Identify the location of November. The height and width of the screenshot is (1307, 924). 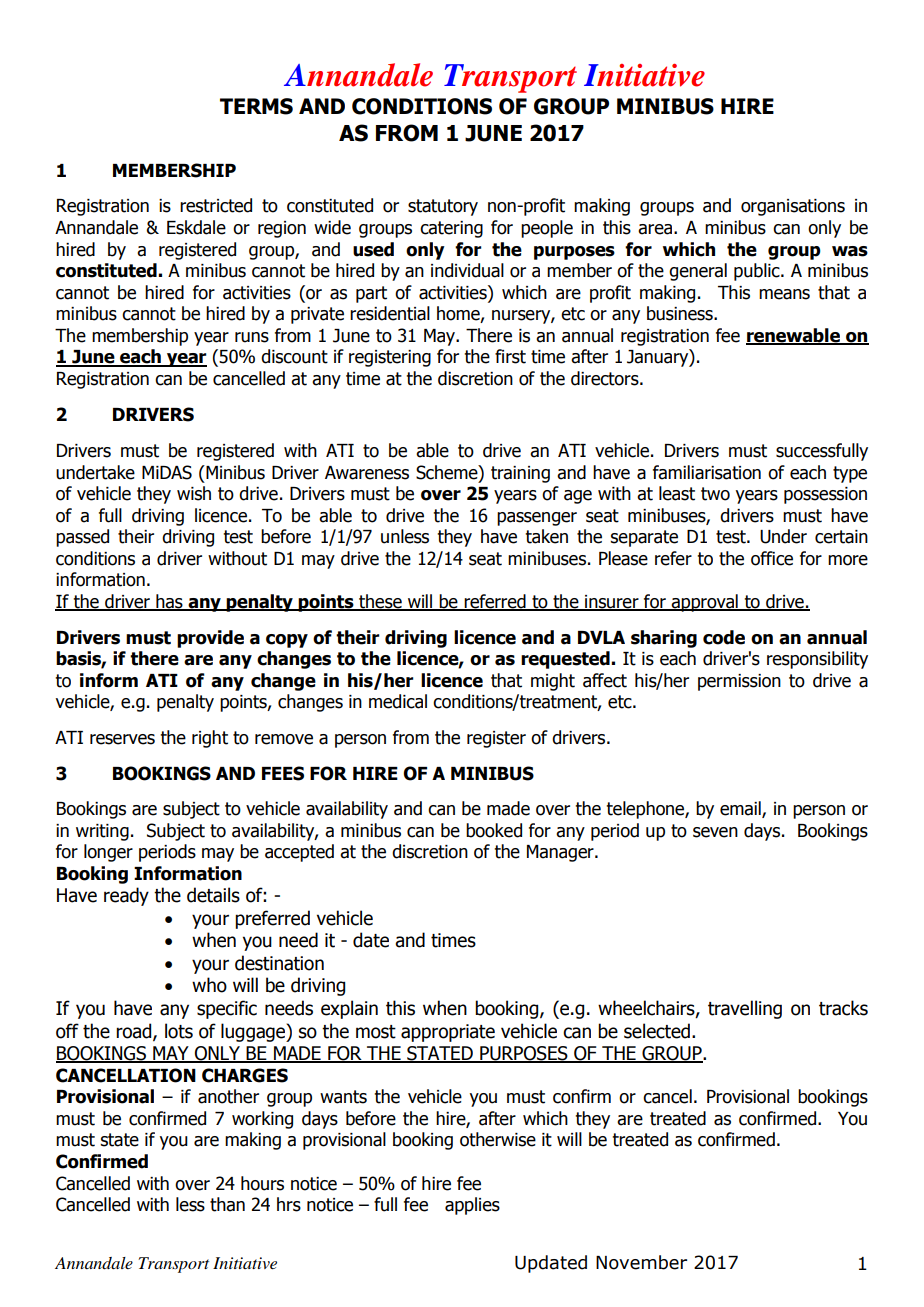
(641, 1262).
